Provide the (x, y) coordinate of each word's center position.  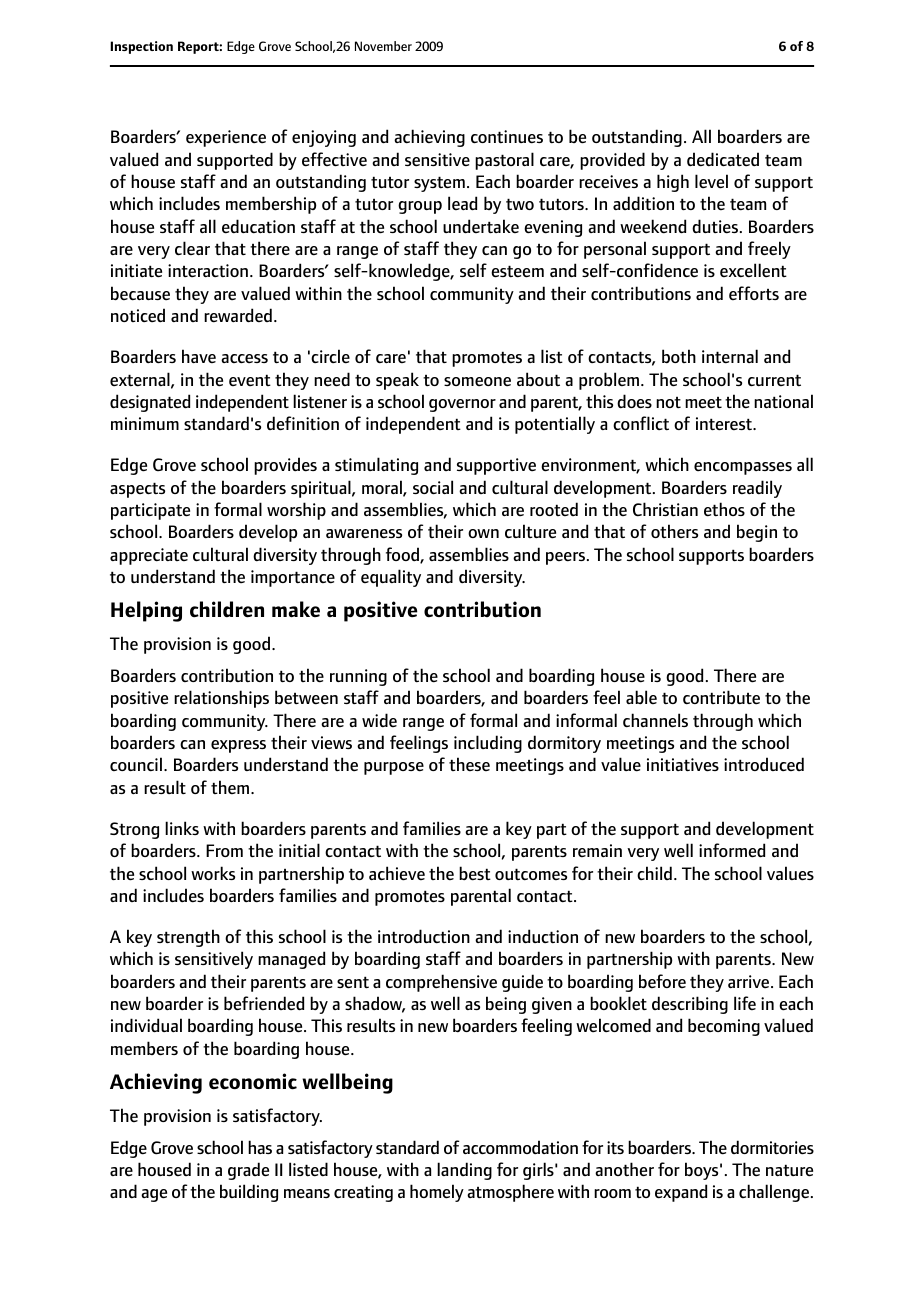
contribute (721, 697)
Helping (146, 611)
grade (248, 1171)
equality (391, 578)
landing (464, 1171)
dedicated (723, 159)
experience (226, 138)
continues (507, 137)
